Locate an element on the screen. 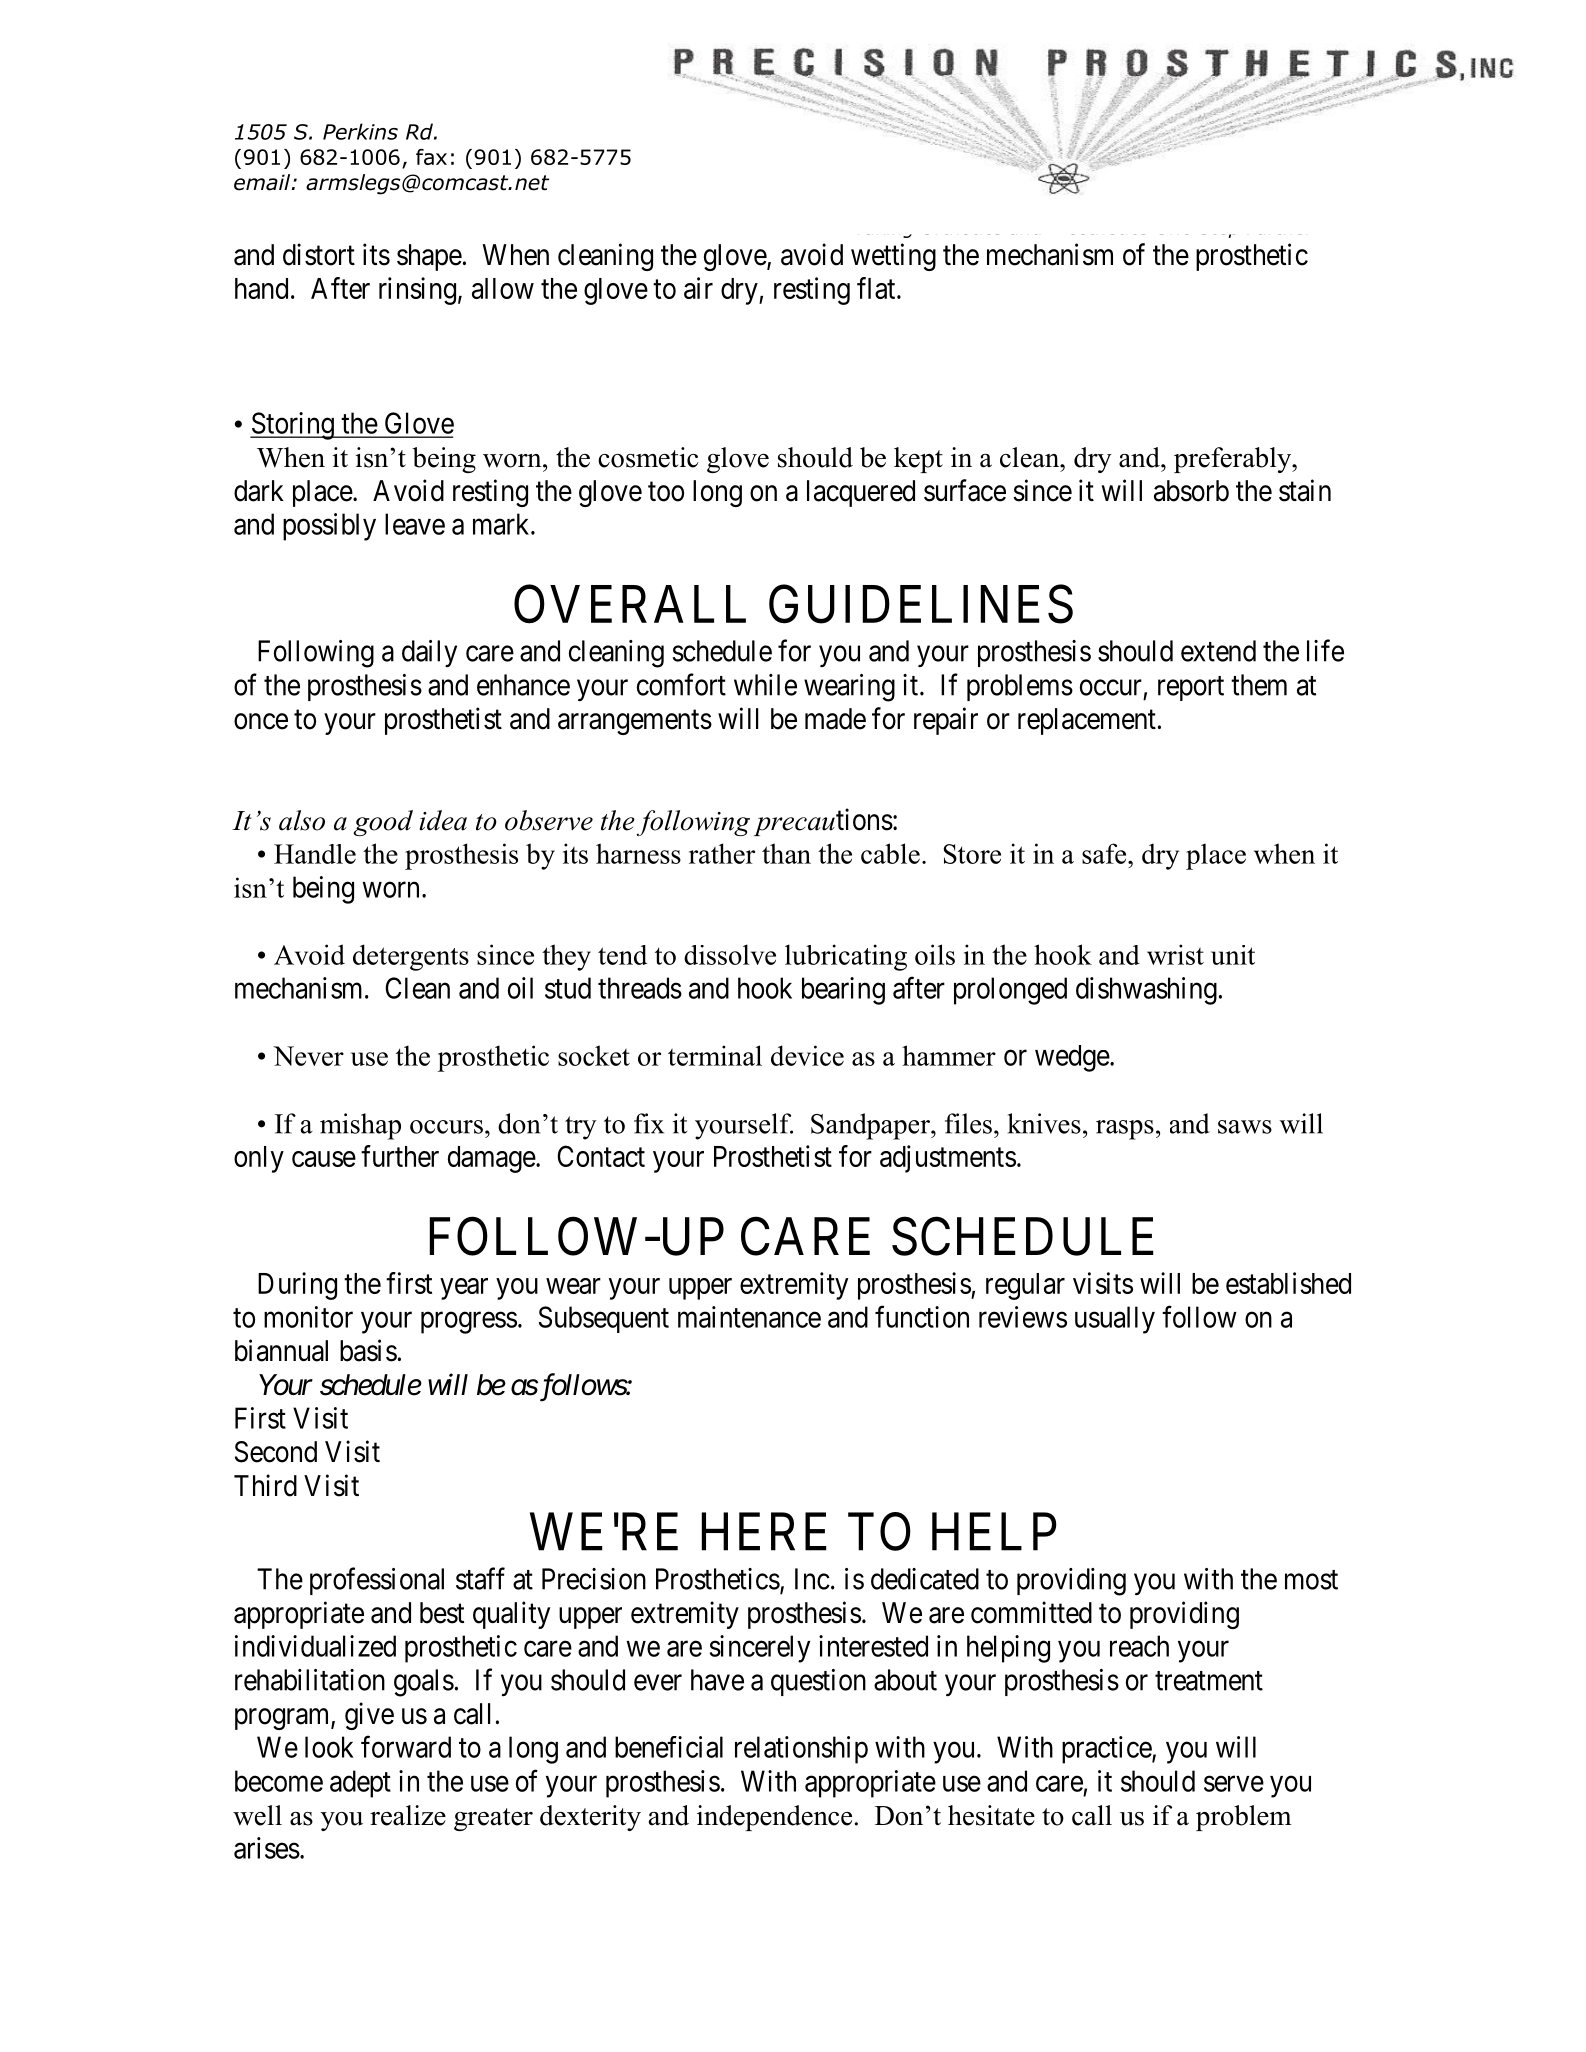 The image size is (1586, 2052). fax is located at coordinates (431, 157).
